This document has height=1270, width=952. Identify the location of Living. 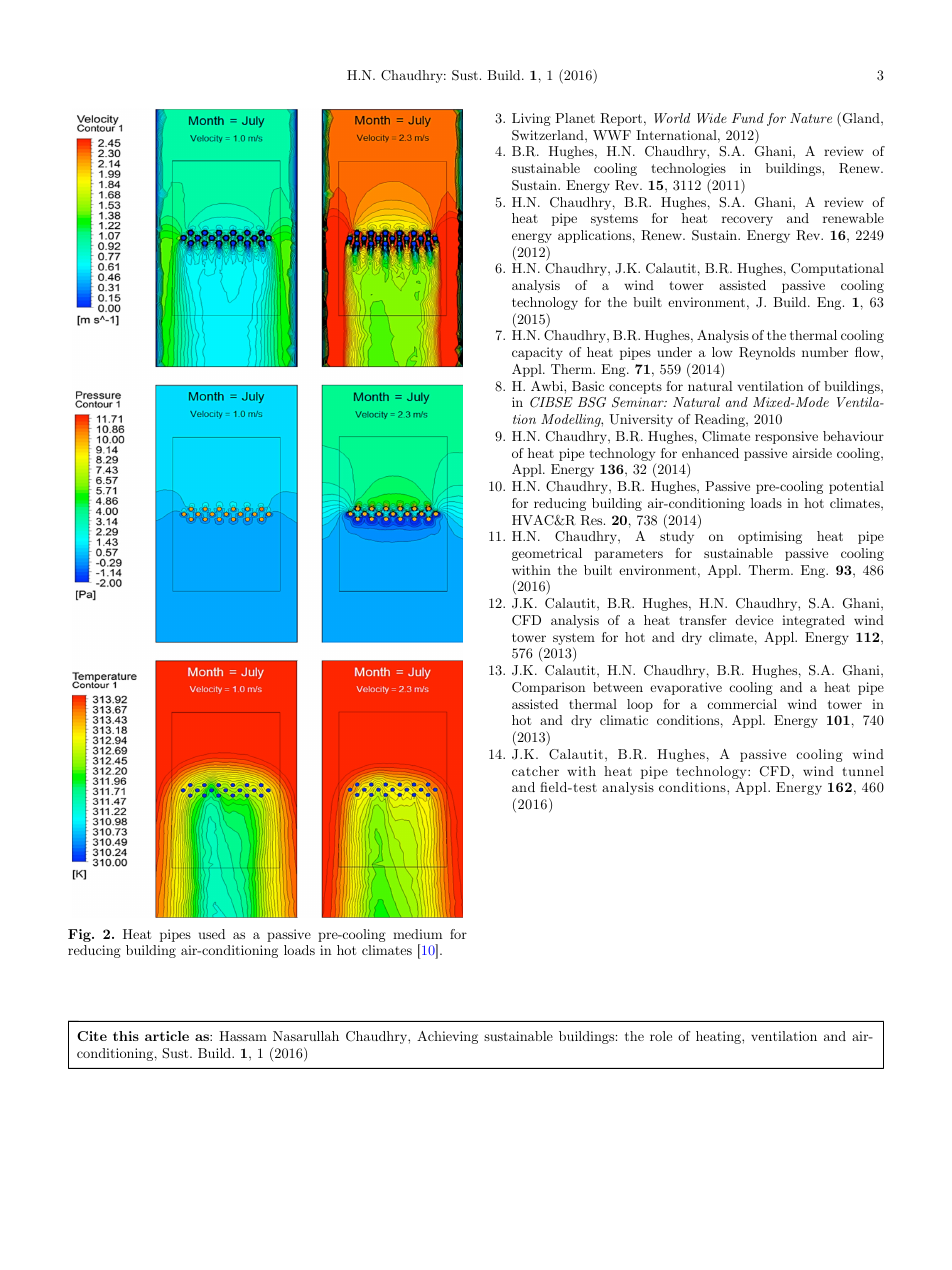
(531, 119).
